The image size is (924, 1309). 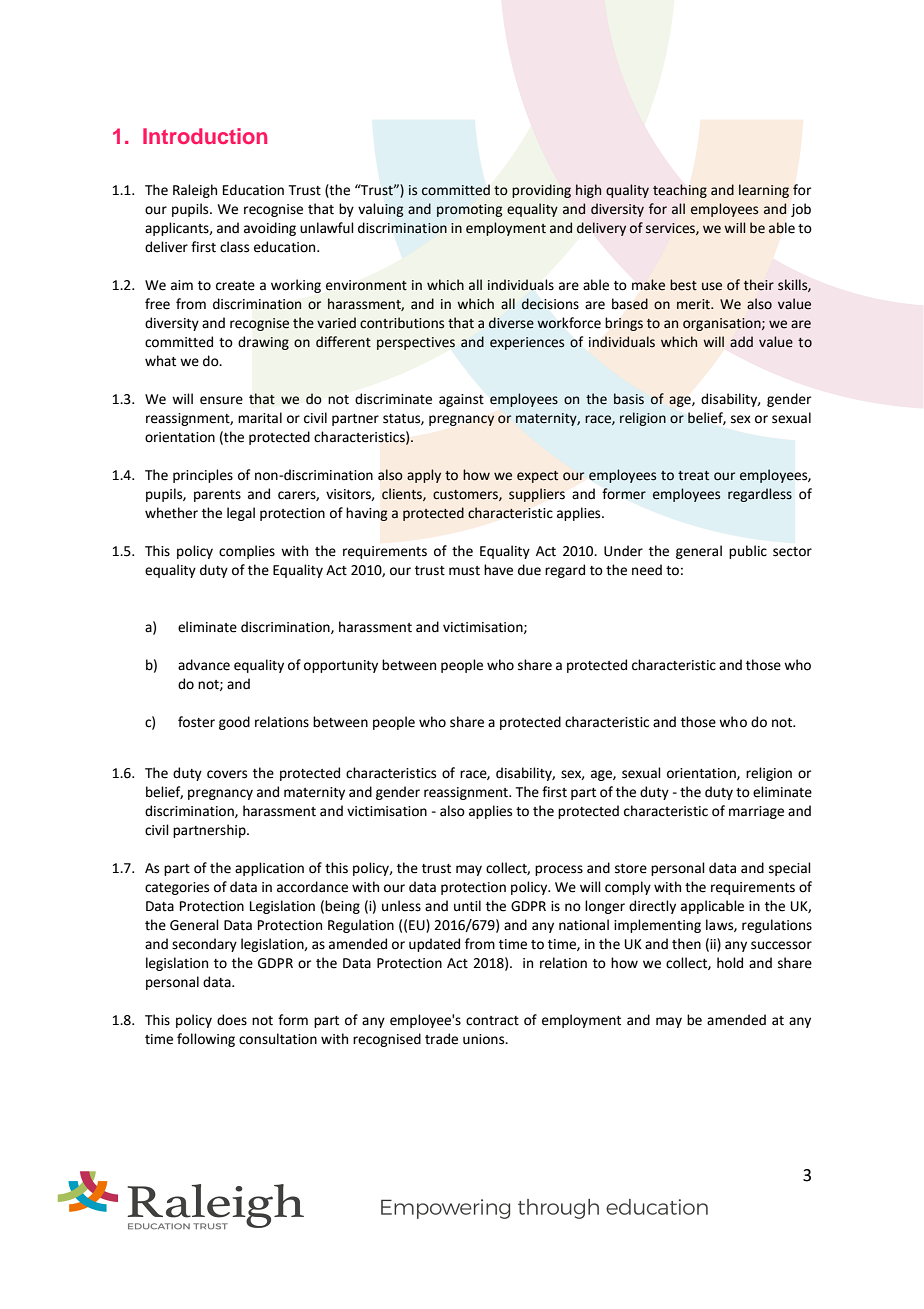 I want to click on contract, so click(x=492, y=1021).
